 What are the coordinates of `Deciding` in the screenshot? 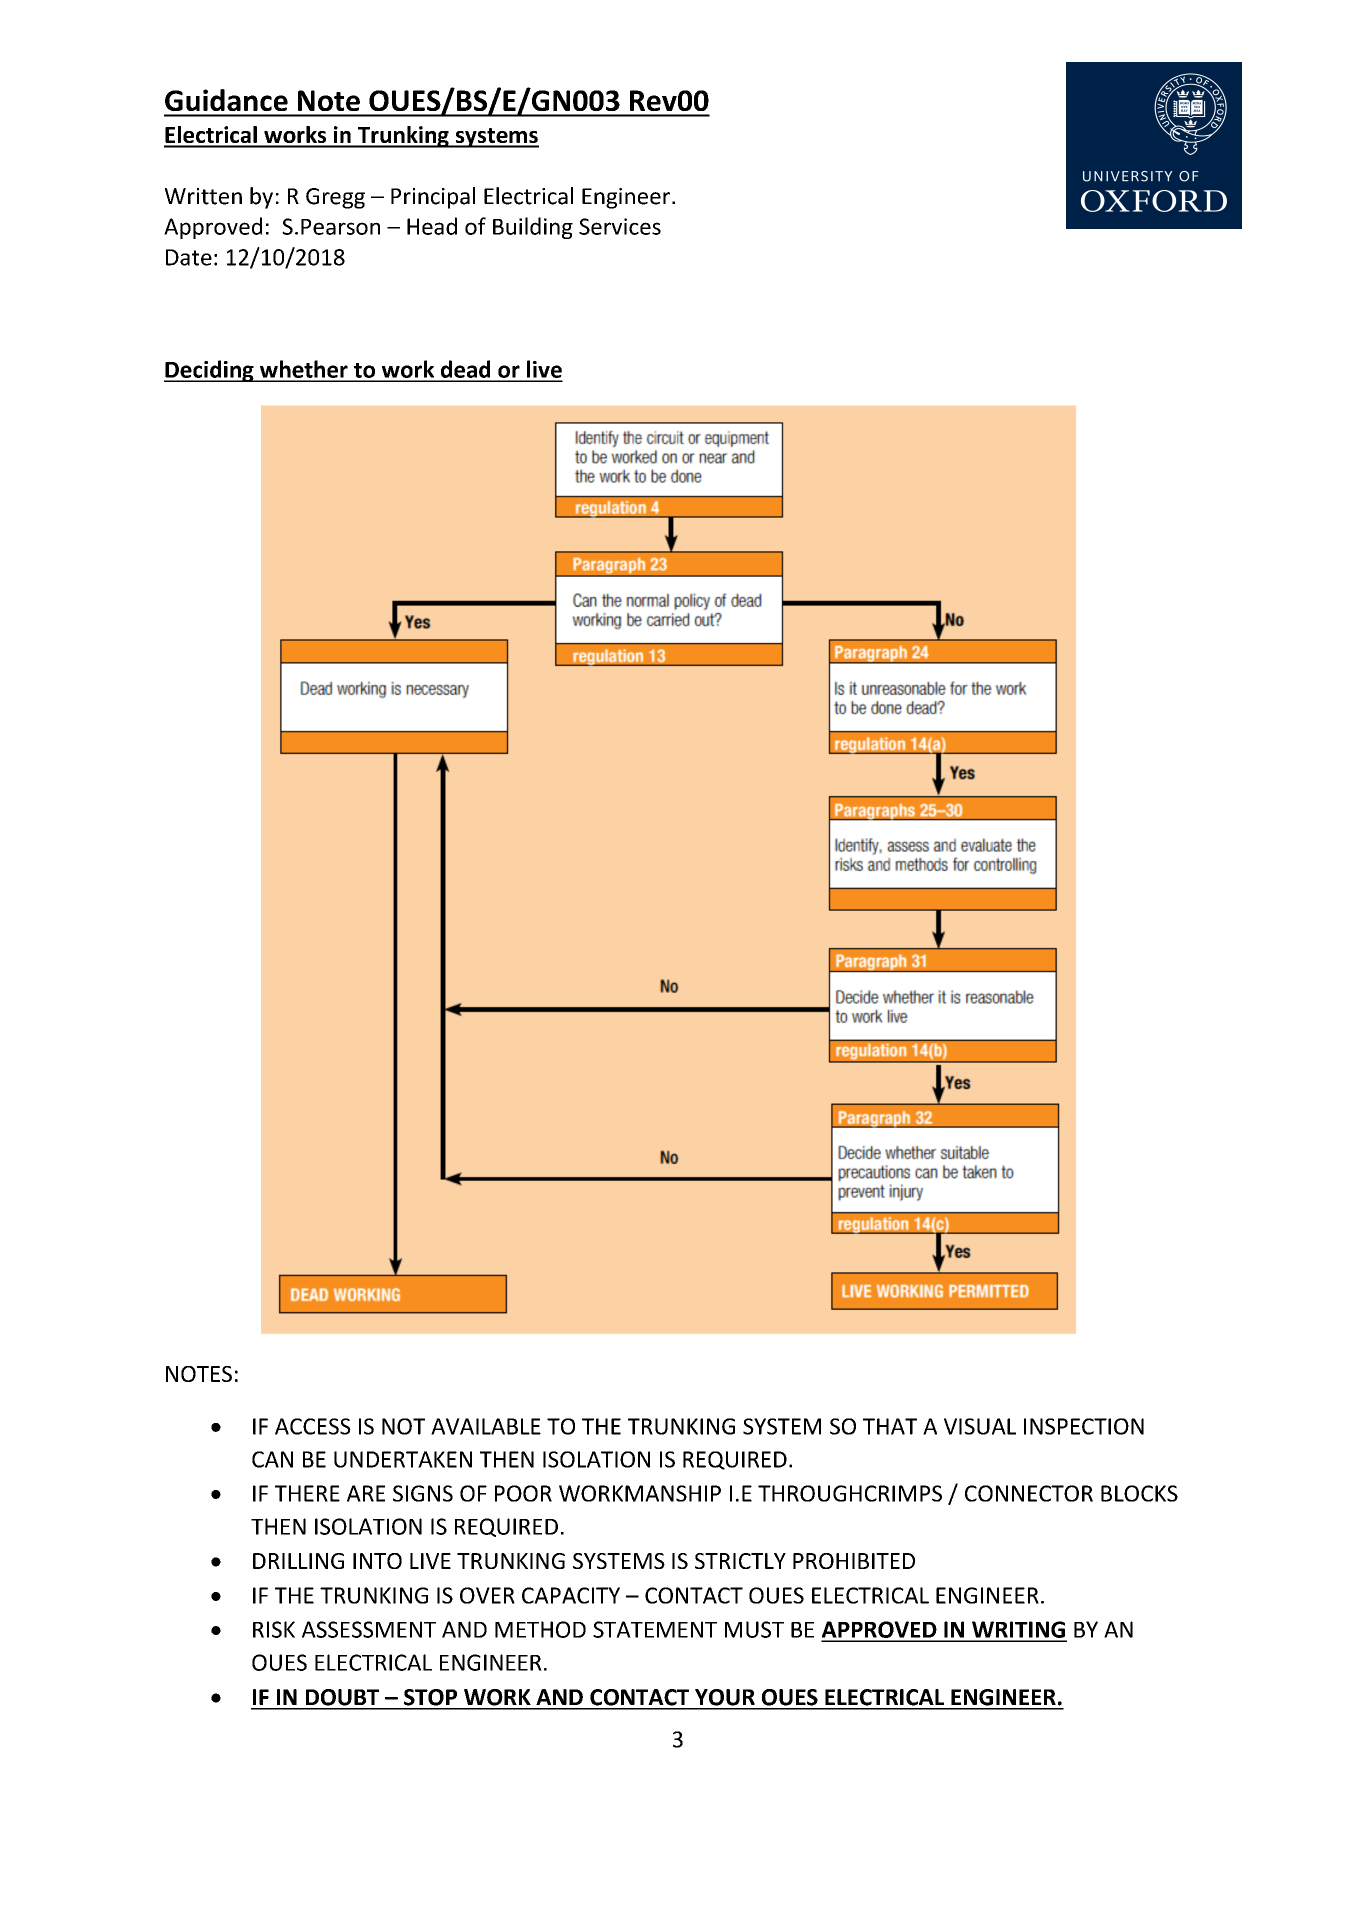 It's located at (210, 371).
